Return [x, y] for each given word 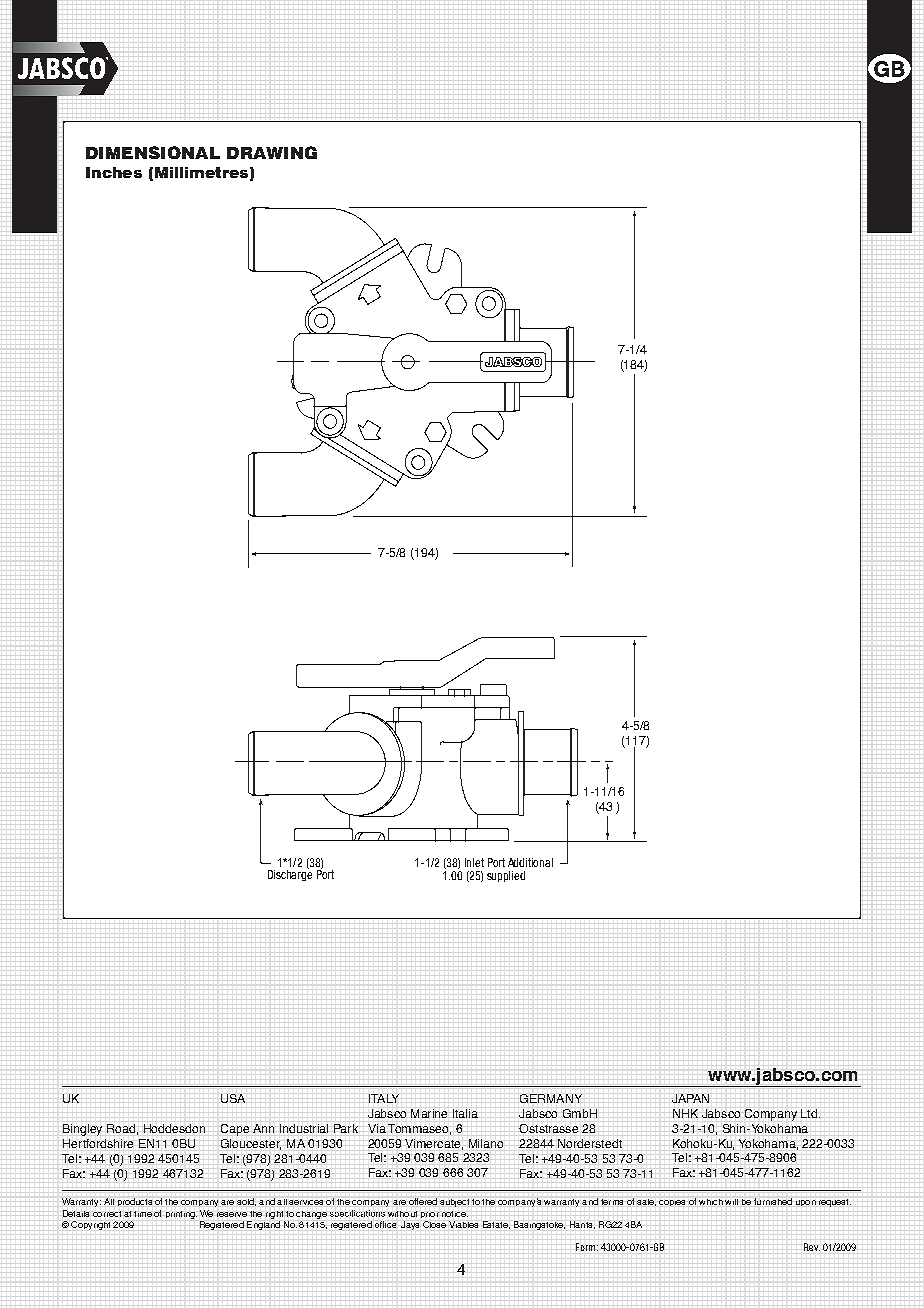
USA [233, 1098]
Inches [114, 172]
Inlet [474, 862]
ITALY [384, 1098]
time [143, 1214]
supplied [506, 876]
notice [455, 1214]
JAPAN [690, 1098]
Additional [530, 862]
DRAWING [272, 152]
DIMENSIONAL [153, 152]
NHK [685, 1113]
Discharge [290, 874]
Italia [465, 1113]
